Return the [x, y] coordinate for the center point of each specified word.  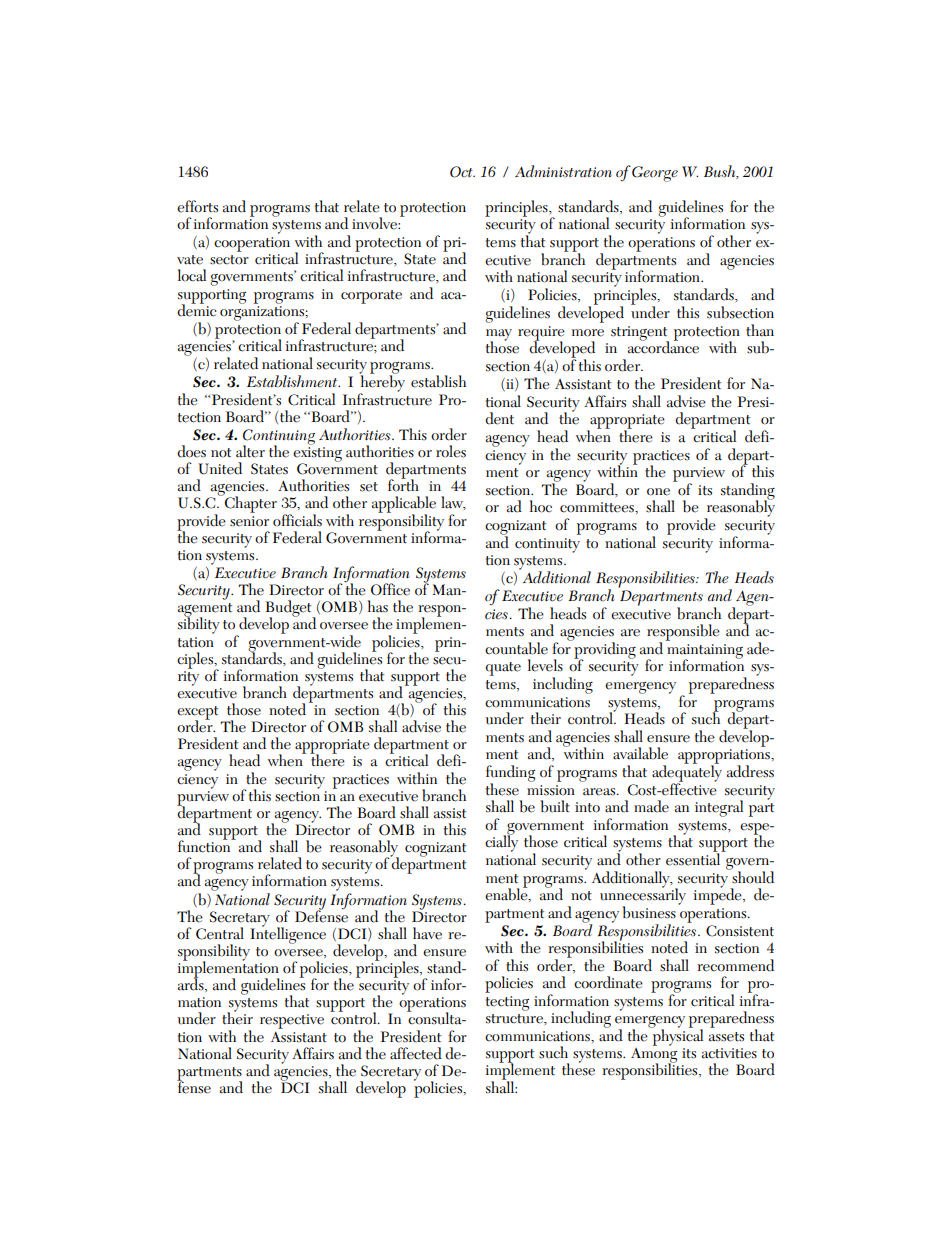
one [658, 492]
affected [416, 1053]
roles [451, 451]
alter [250, 451]
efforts [197, 206]
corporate [371, 297]
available [640, 753]
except [197, 714]
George [655, 174]
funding [510, 774]
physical [676, 1036]
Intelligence [288, 934]
